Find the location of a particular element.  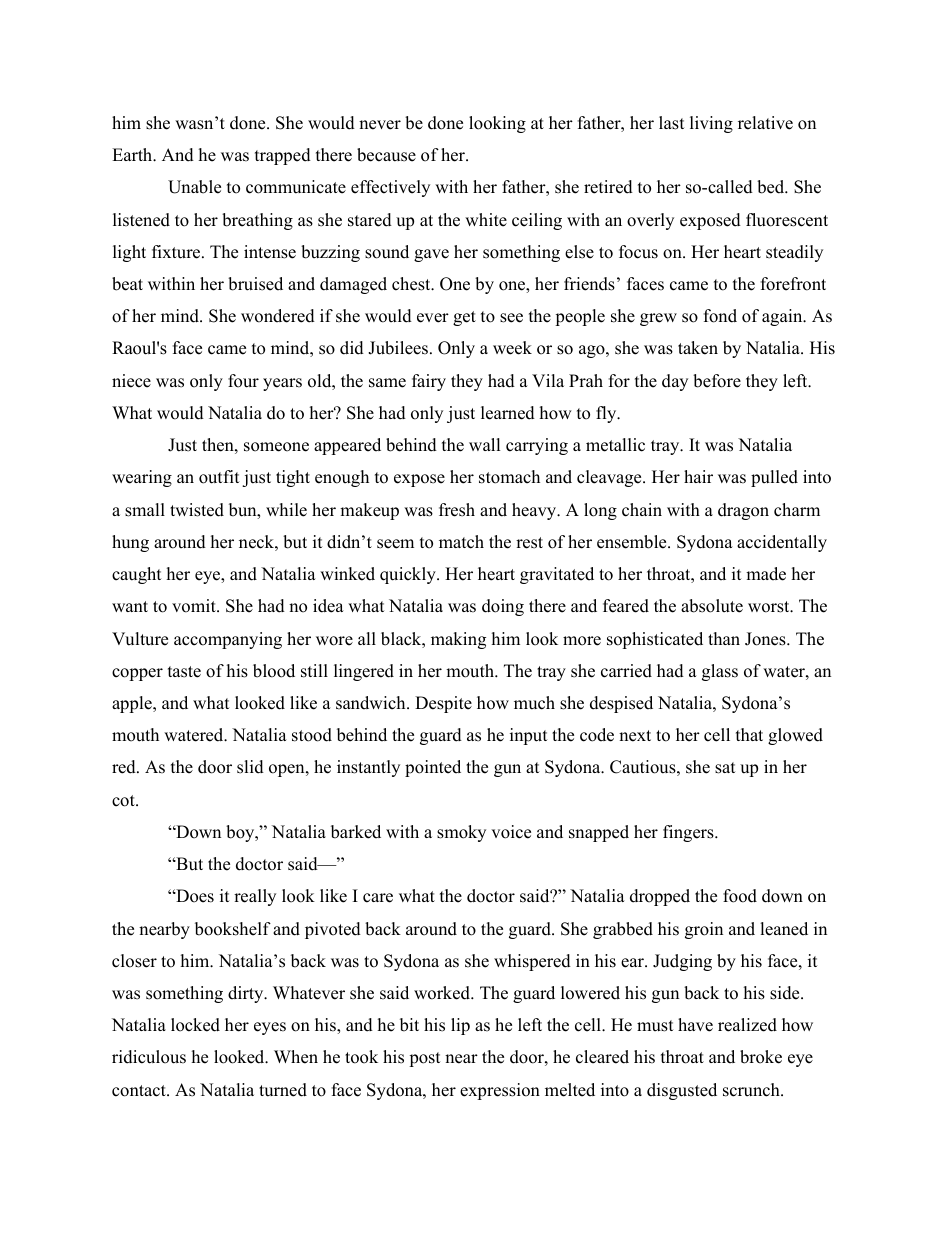

living is located at coordinates (711, 124).
